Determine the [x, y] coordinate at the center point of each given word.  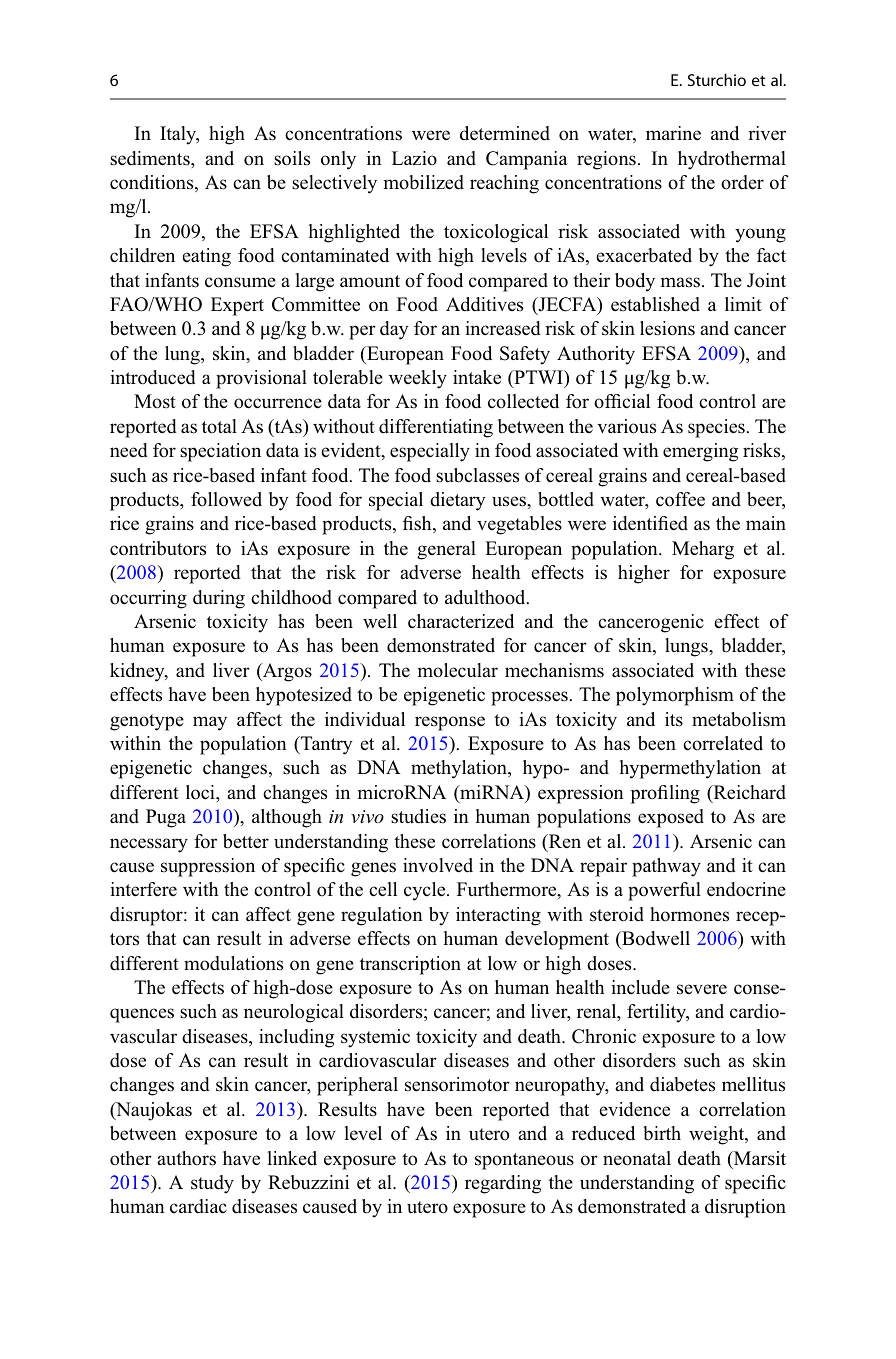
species [716, 428]
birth [662, 1133]
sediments [151, 158]
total [219, 426]
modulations [233, 963]
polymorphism [675, 696]
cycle [426, 891]
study [212, 1184]
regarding [503, 1184]
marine [673, 133]
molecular [457, 670]
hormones [689, 914]
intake [477, 377]
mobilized [423, 182]
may [210, 723]
